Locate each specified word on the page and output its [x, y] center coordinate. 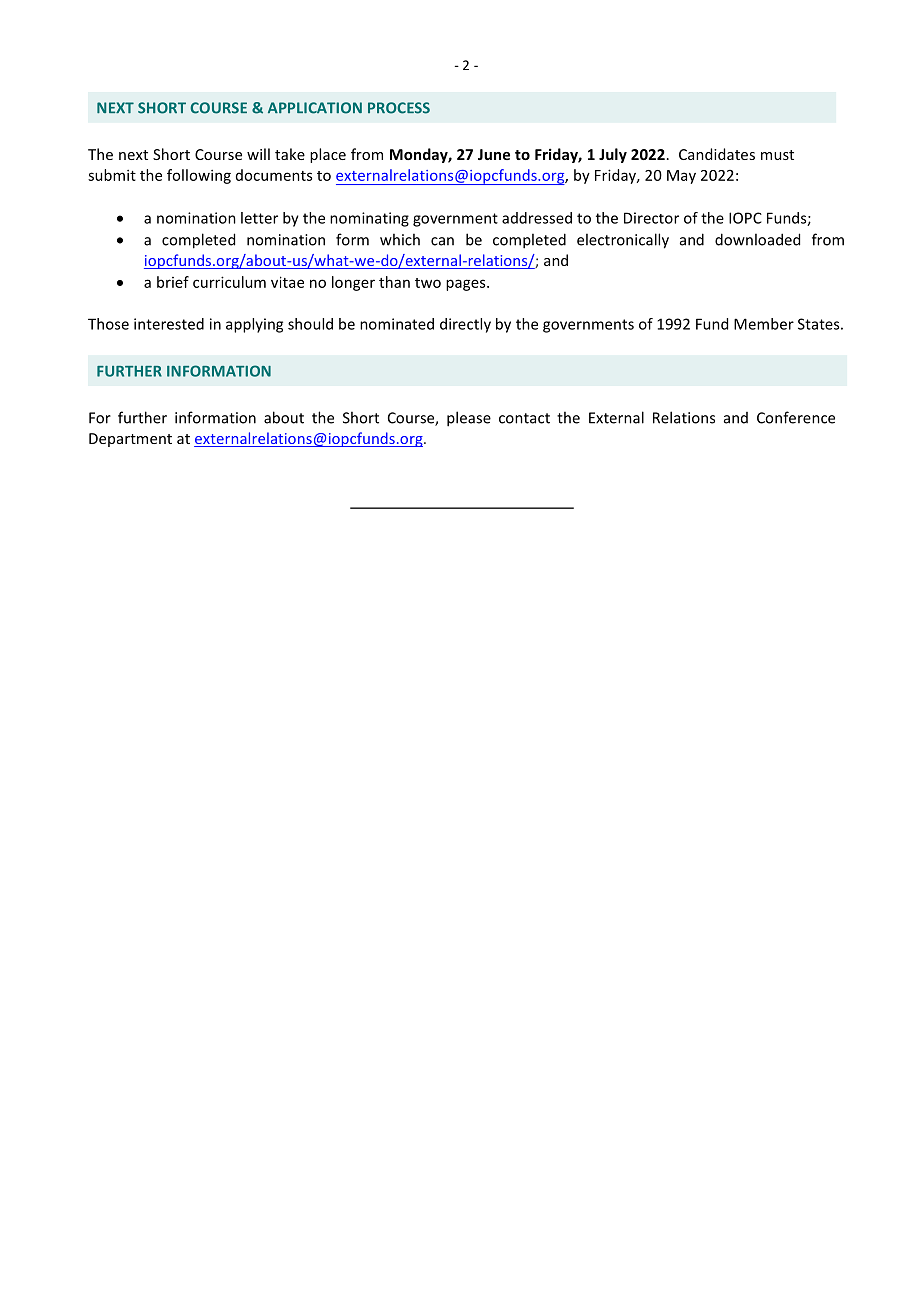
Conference [796, 417]
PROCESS [399, 108]
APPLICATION [315, 108]
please [469, 419]
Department [130, 440]
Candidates [717, 154]
